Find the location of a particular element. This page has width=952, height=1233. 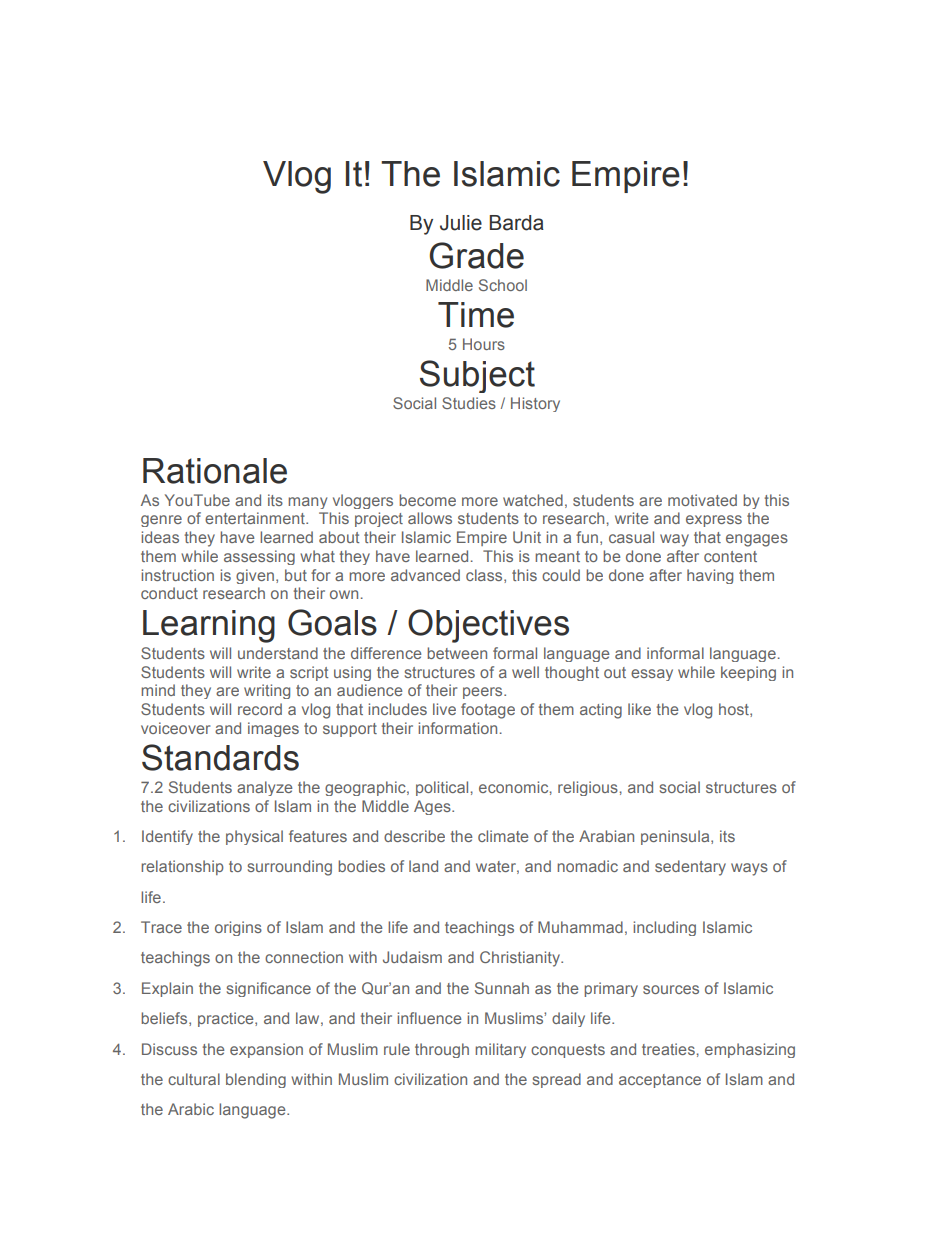

acceptance is located at coordinates (660, 1081).
